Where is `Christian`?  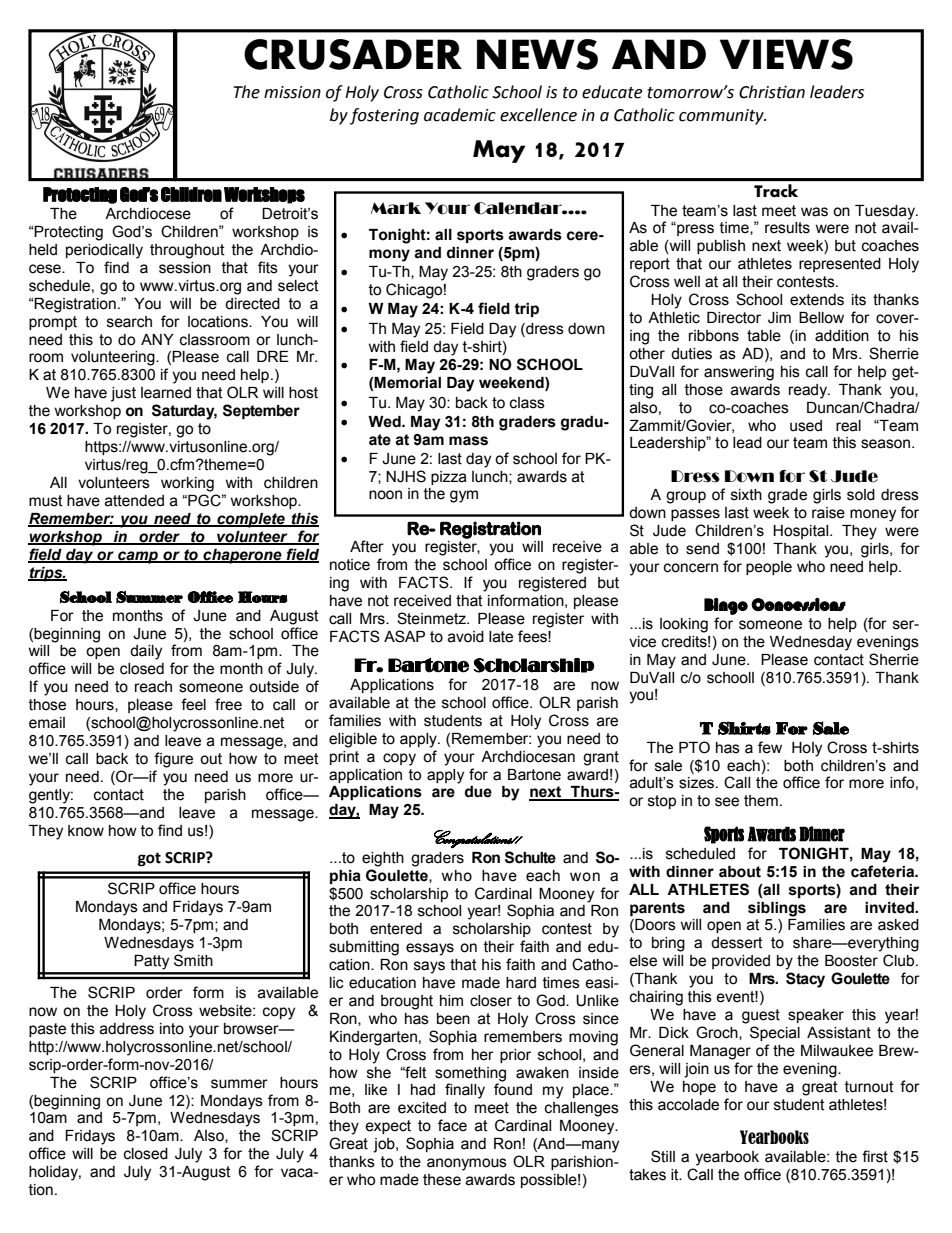
Christian is located at coordinates (772, 92).
